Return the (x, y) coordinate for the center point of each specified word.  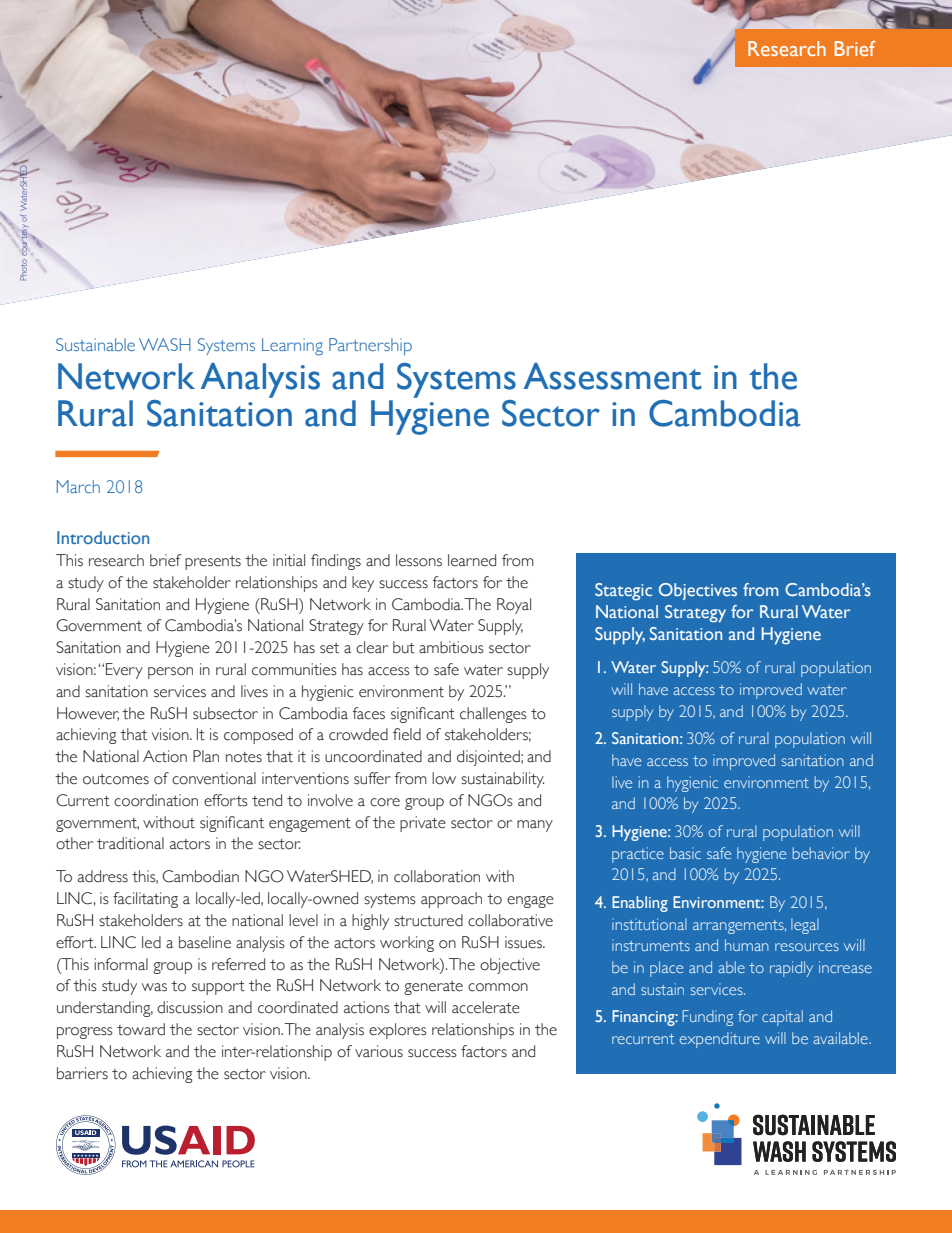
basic (685, 853)
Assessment (613, 376)
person (170, 673)
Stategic (623, 592)
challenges (493, 715)
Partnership (370, 346)
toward (141, 1029)
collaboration (437, 876)
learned (472, 560)
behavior (821, 853)
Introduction (103, 537)
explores (398, 1031)
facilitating (145, 900)
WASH (165, 344)
